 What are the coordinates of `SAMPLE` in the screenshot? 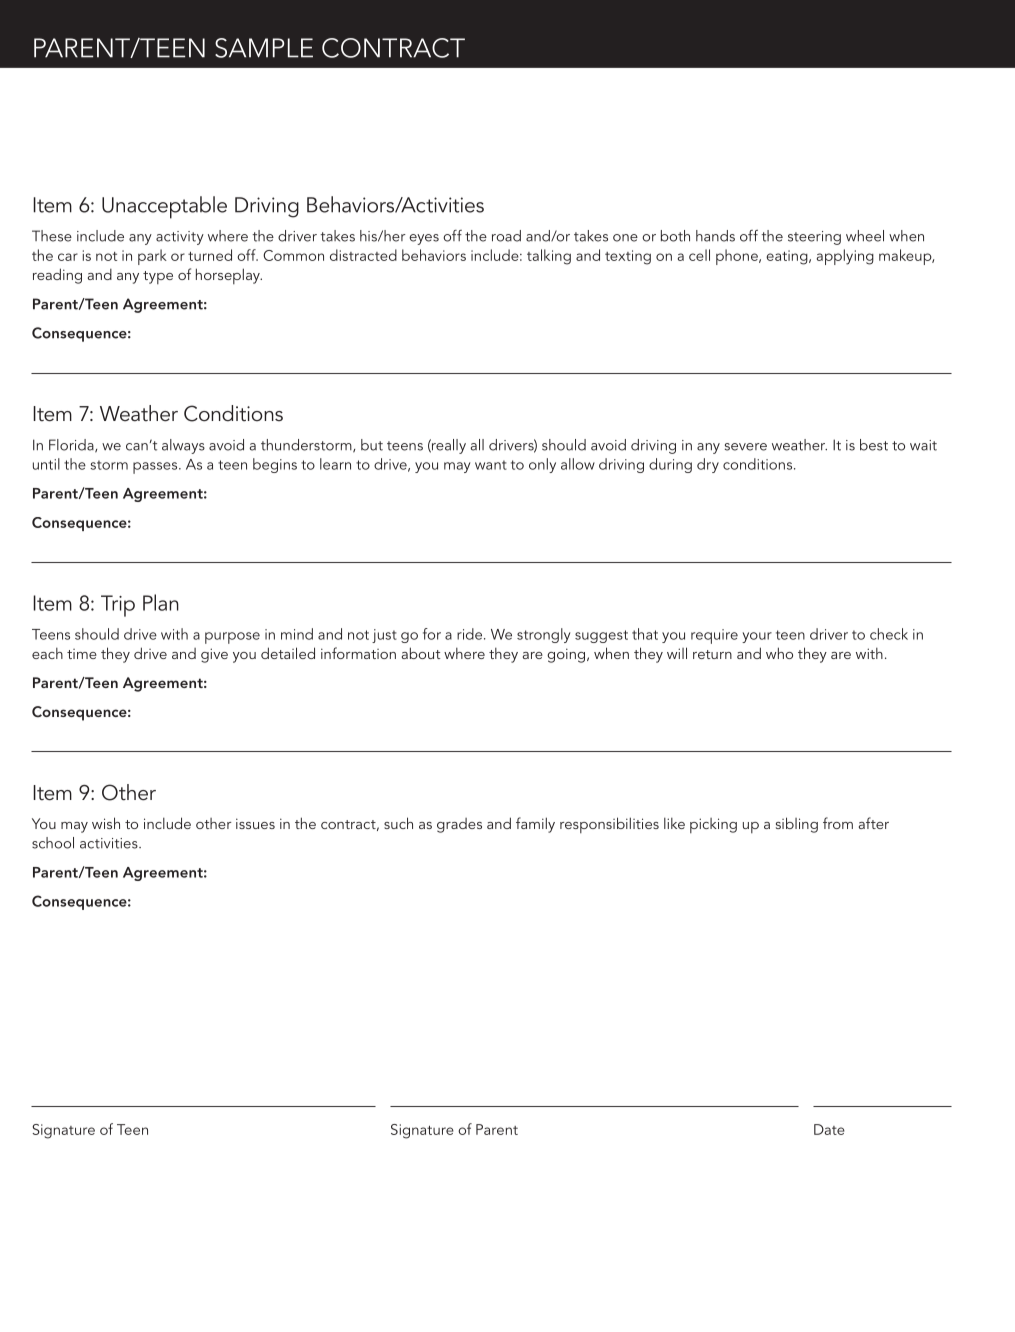 It's located at (264, 48).
